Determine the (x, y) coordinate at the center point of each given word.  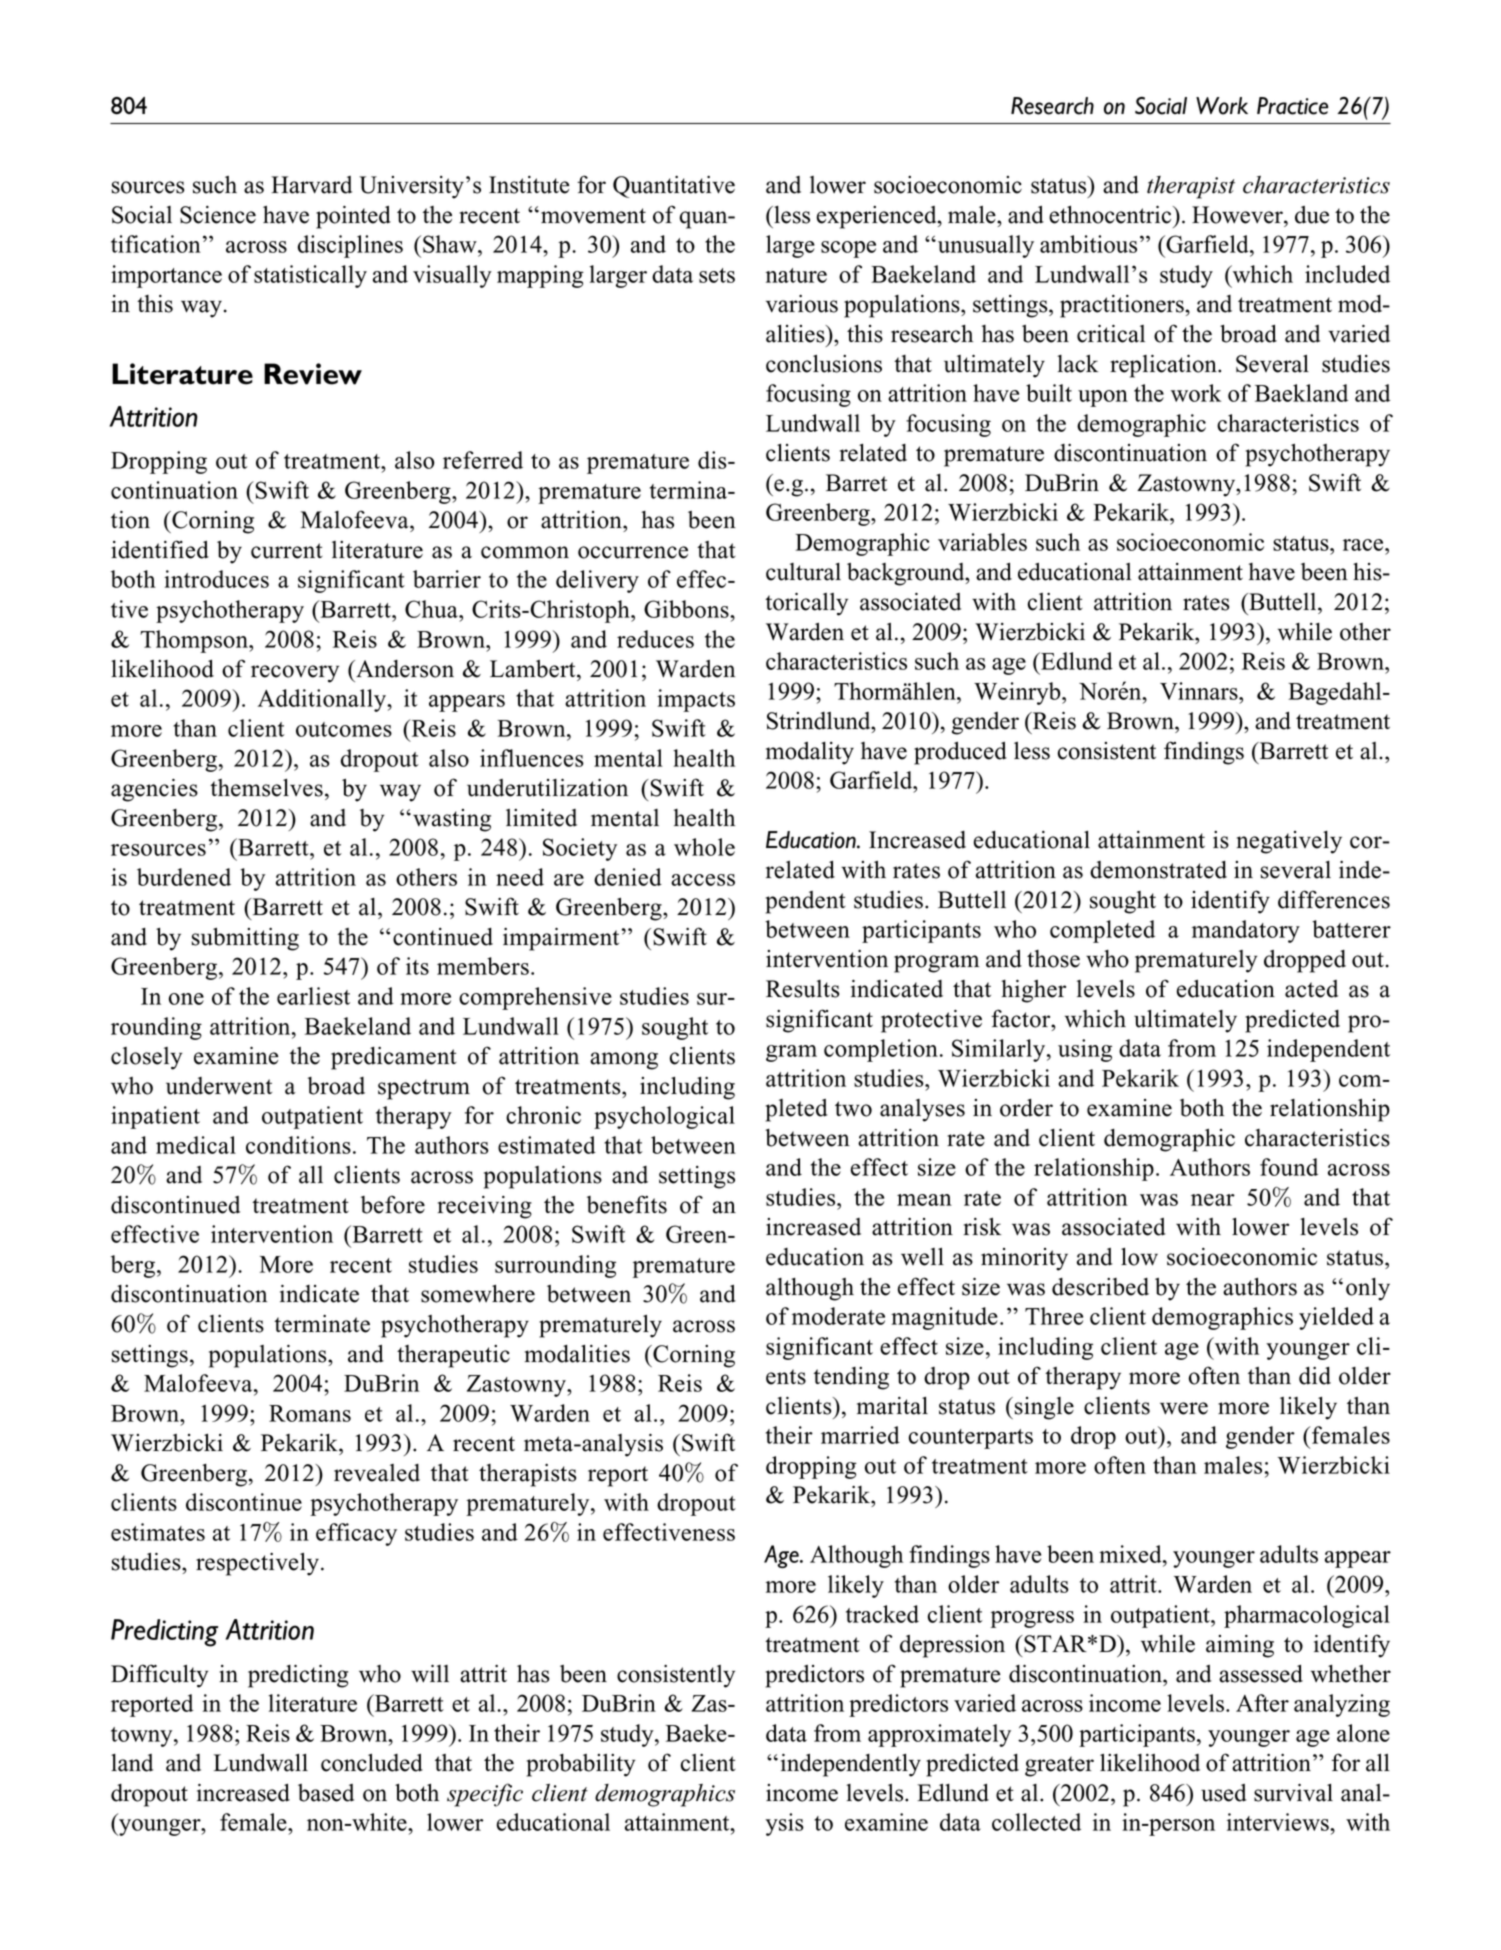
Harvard (311, 185)
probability (581, 1765)
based (326, 1793)
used (1224, 1793)
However (1238, 215)
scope (848, 249)
